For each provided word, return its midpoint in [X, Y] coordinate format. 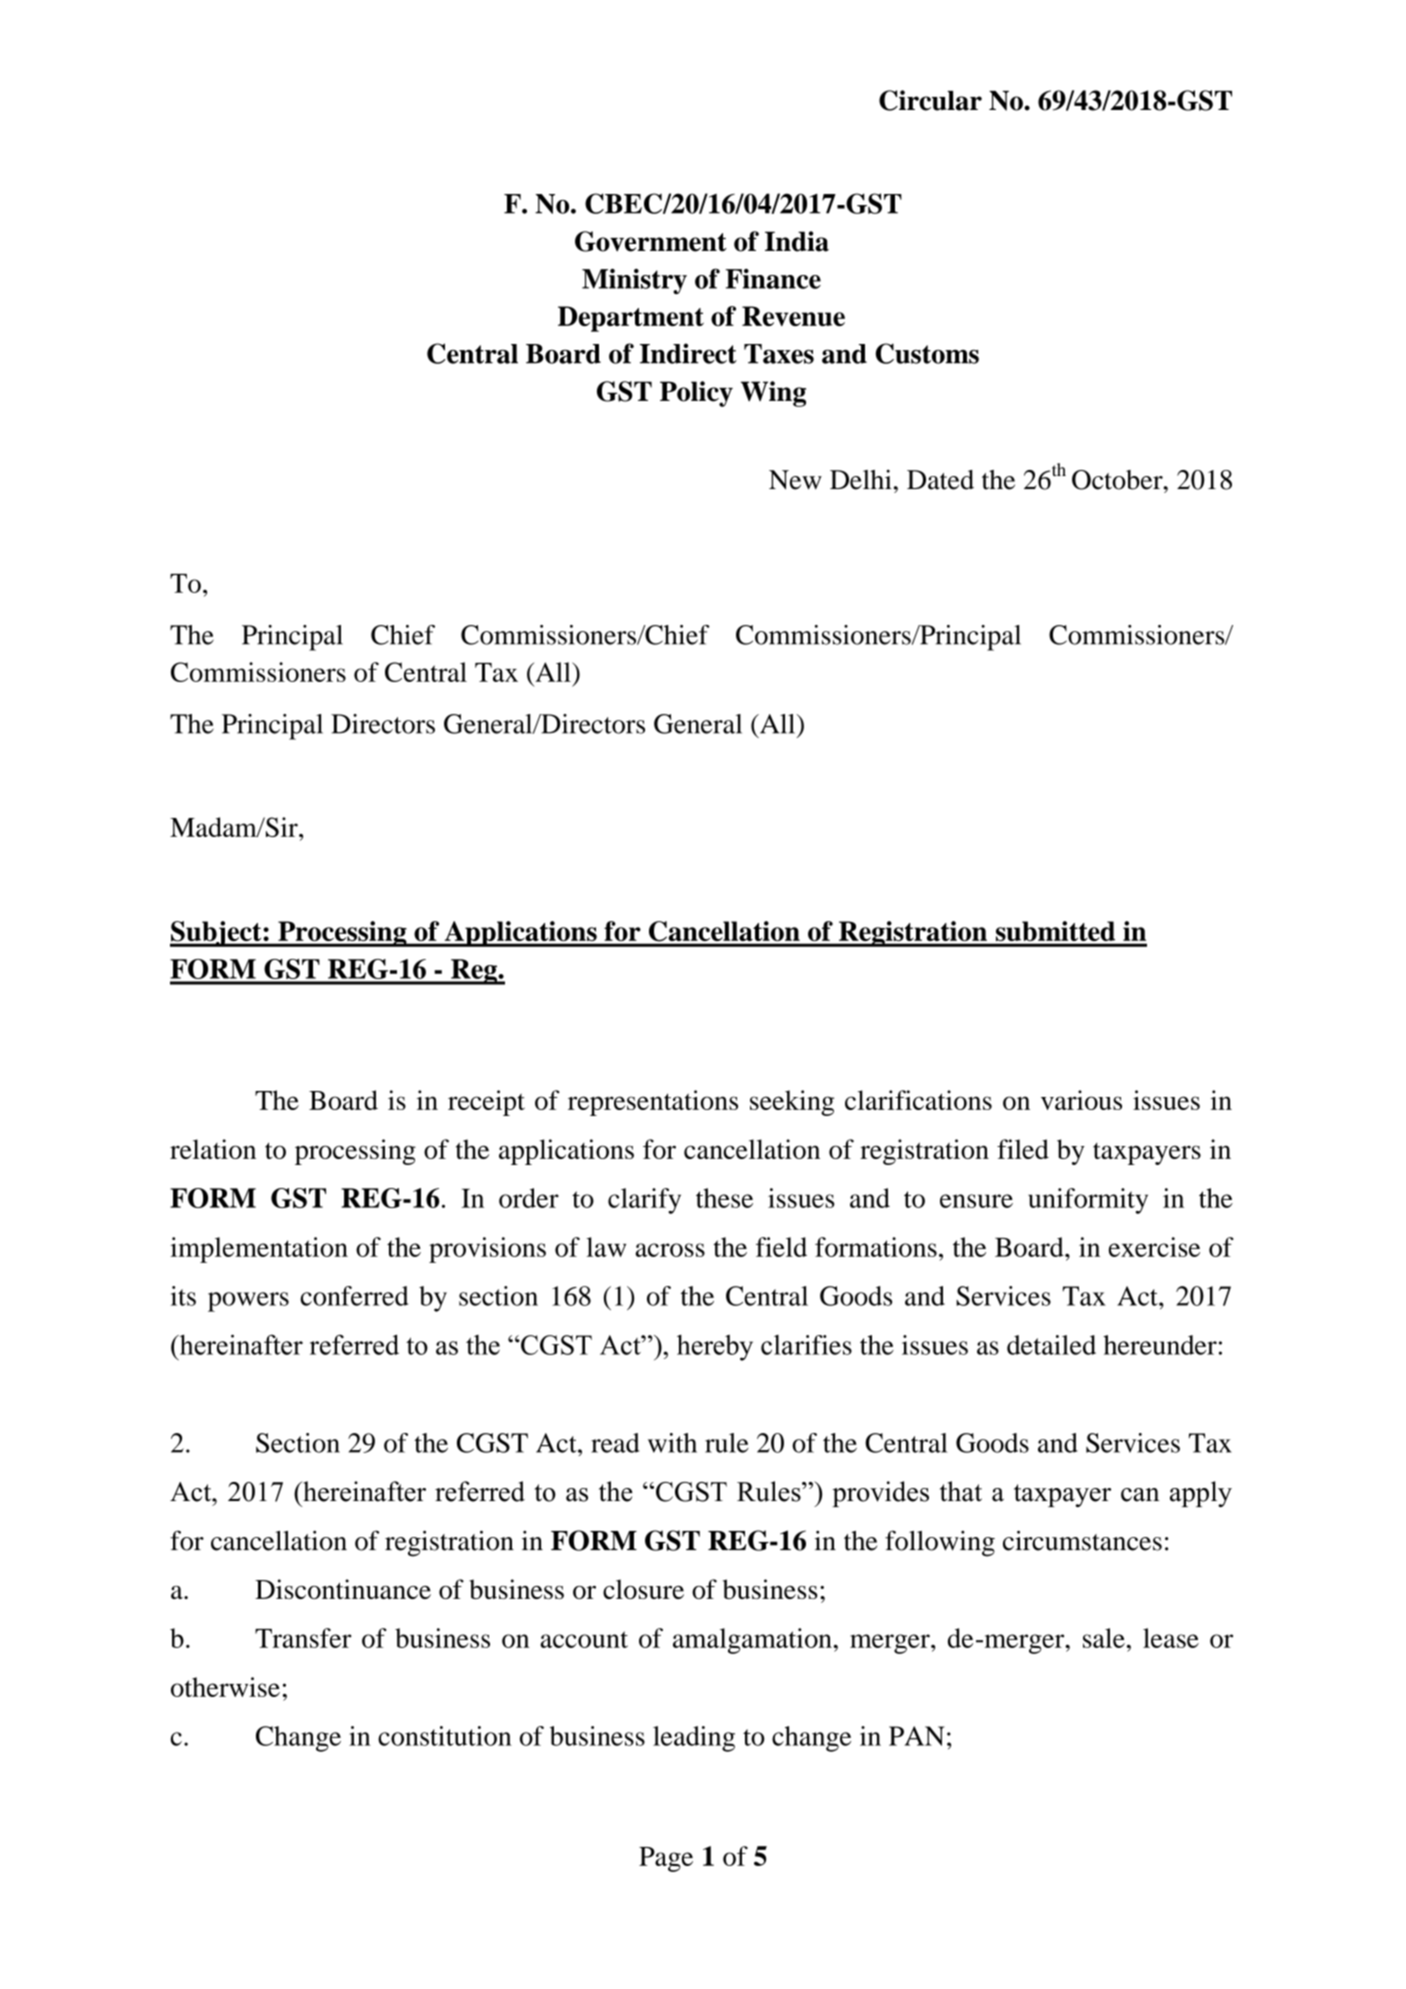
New [795, 480]
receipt [486, 1103]
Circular [930, 100]
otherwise [225, 1687]
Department [631, 319]
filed [1023, 1149]
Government [651, 241]
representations [653, 1103]
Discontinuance [343, 1589]
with [672, 1443]
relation [213, 1149]
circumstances [1082, 1540]
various [1081, 1100]
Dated [940, 480]
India [797, 241]
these [724, 1198]
